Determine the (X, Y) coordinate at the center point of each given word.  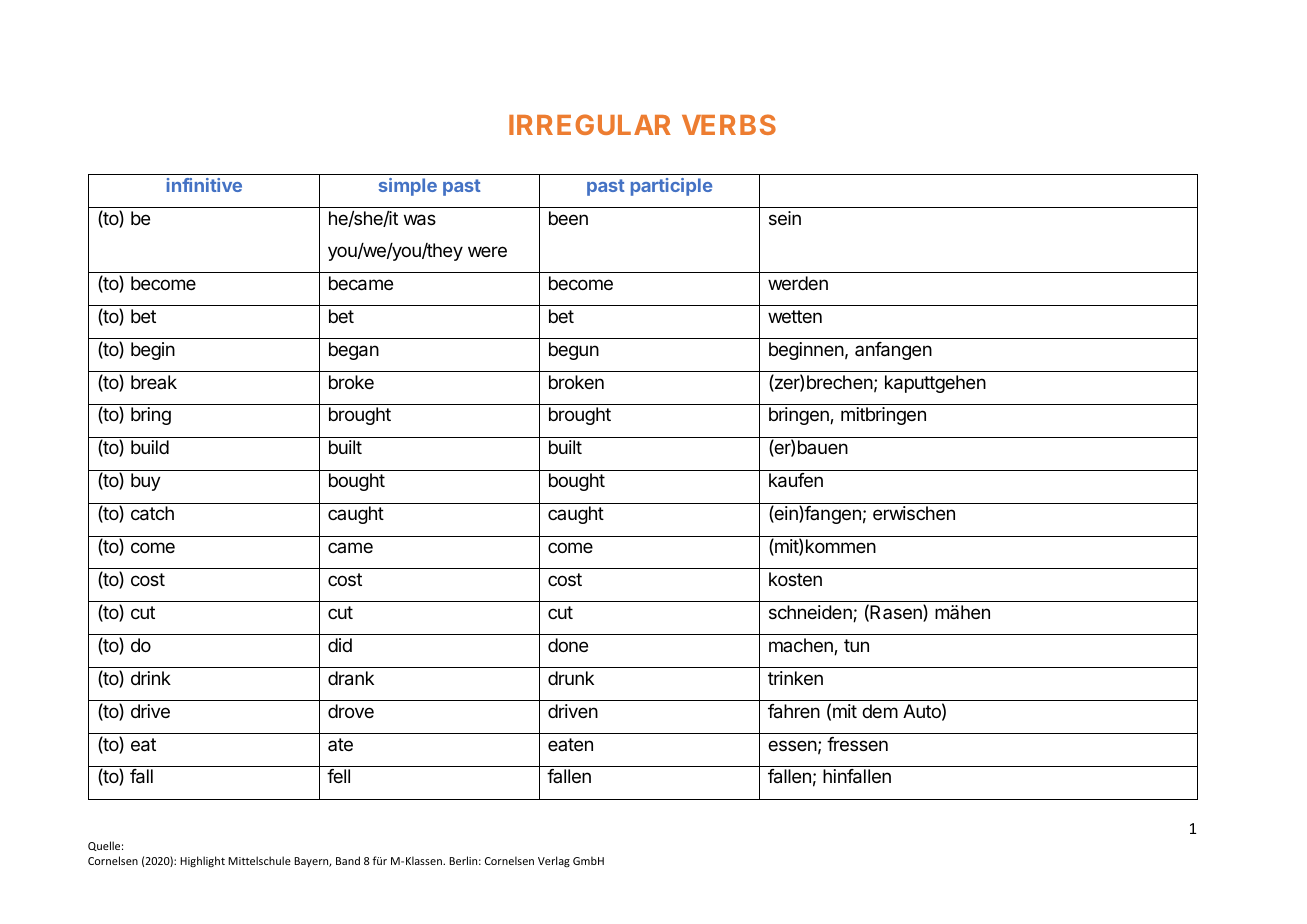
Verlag (554, 861)
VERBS (729, 124)
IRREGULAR (590, 124)
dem (880, 711)
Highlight (202, 861)
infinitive (204, 185)
